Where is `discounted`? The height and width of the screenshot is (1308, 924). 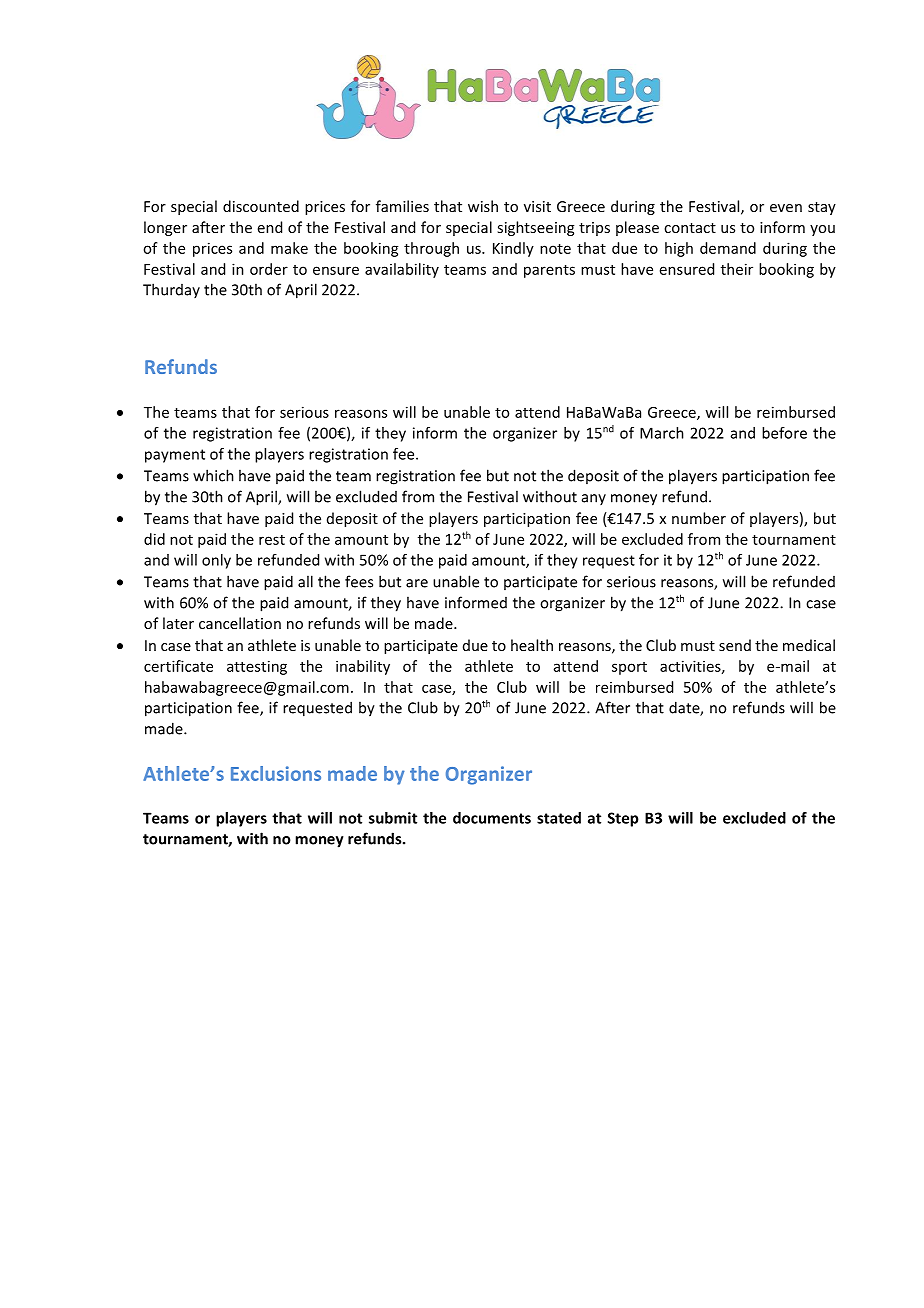 discounted is located at coordinates (261, 206).
